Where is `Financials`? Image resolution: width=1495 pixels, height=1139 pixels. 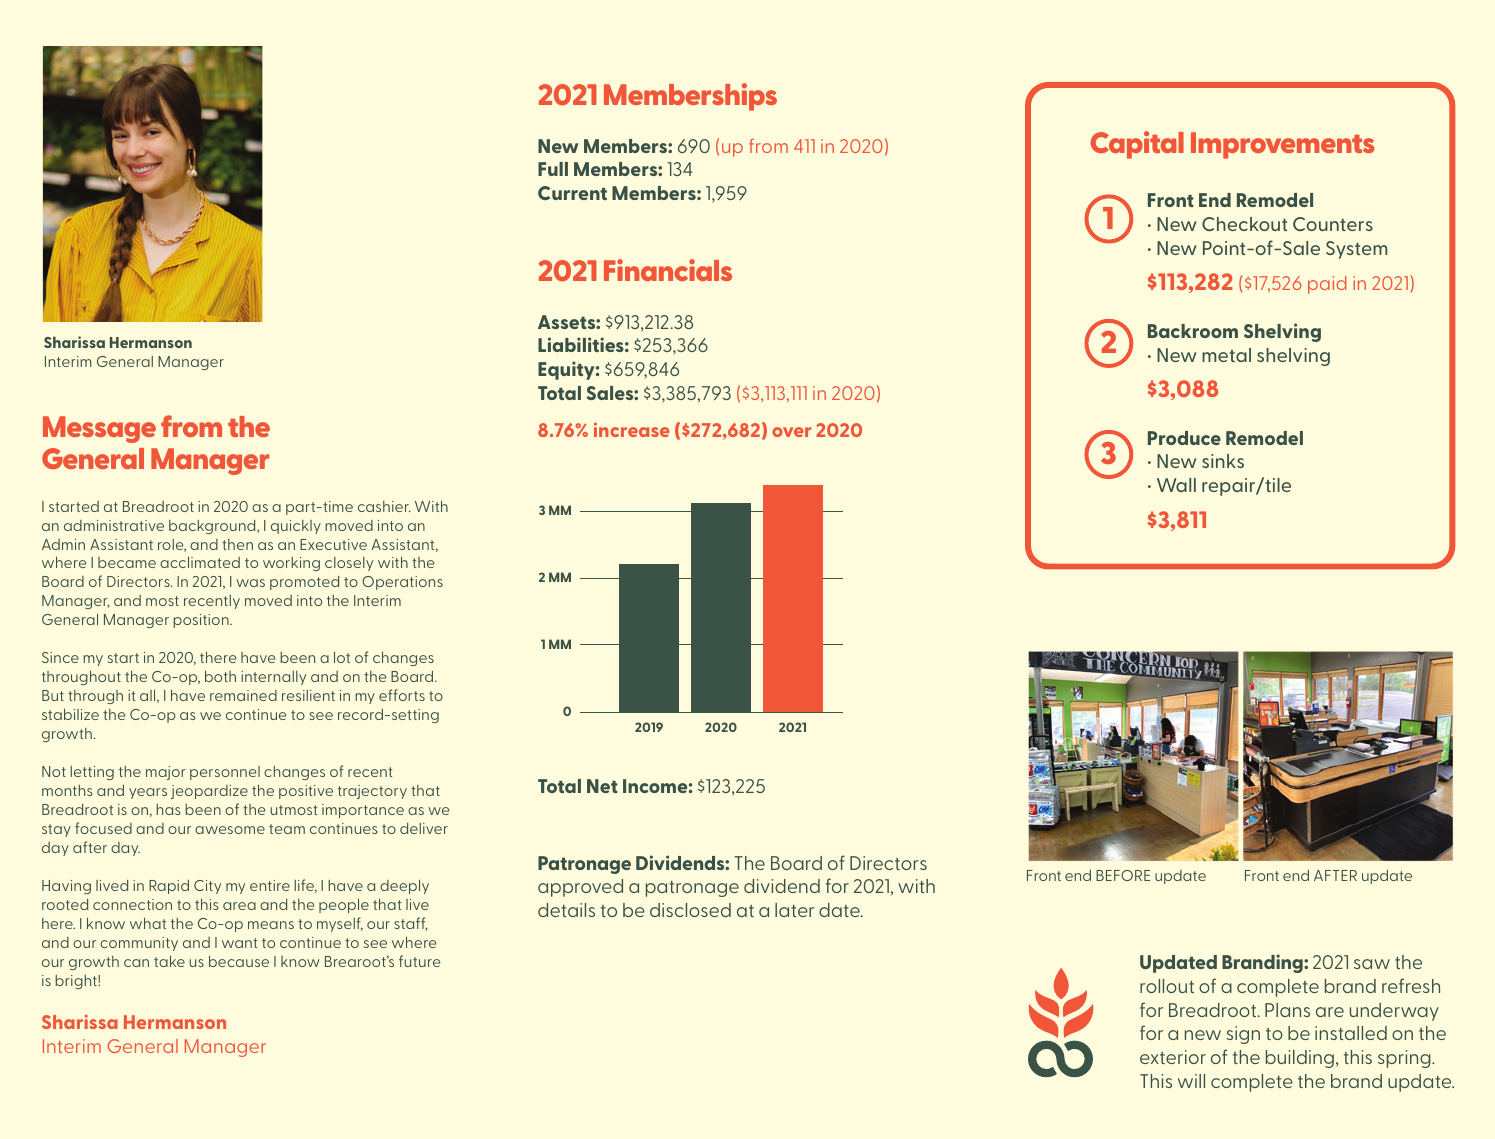 Financials is located at coordinates (668, 270).
